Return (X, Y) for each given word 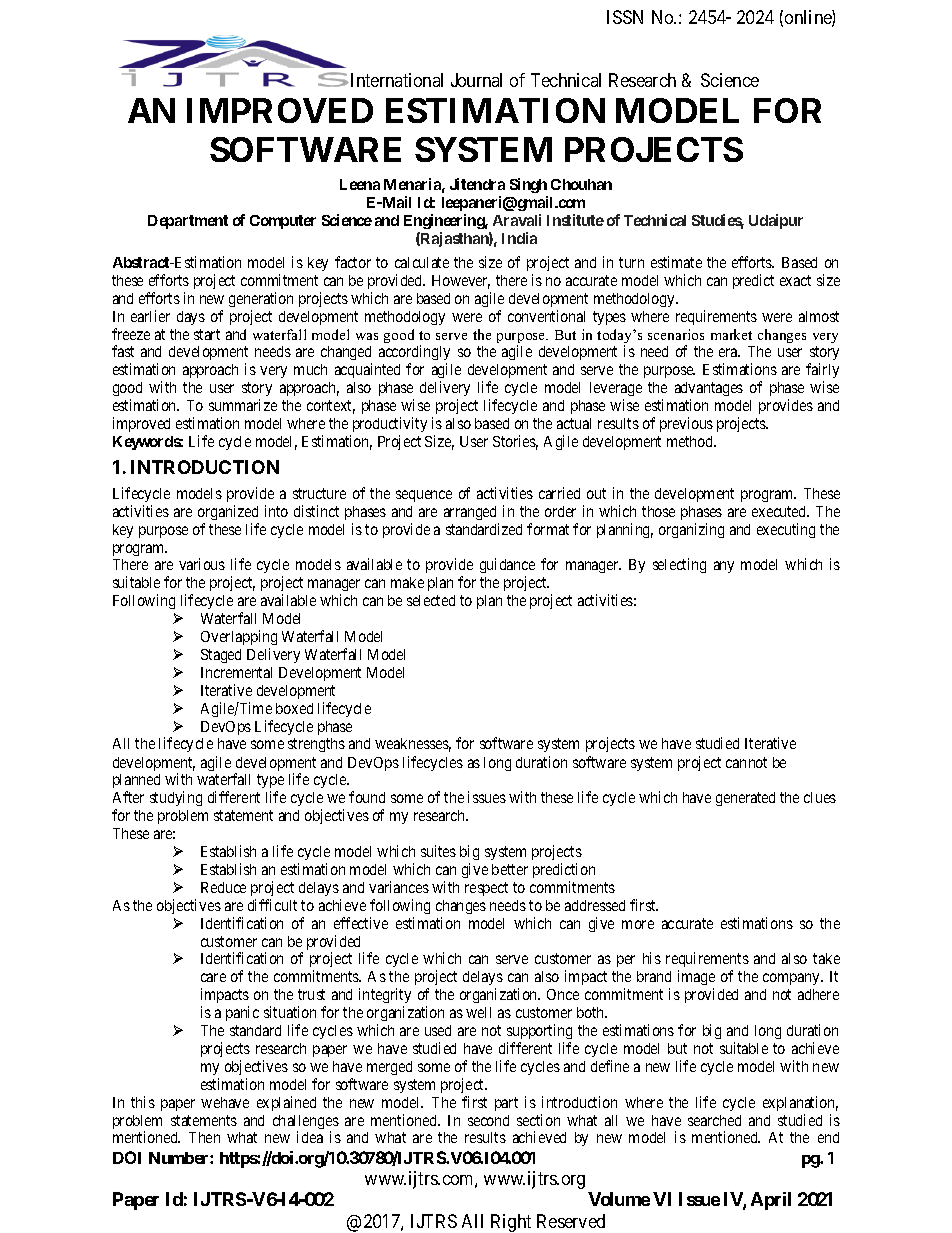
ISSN (625, 17)
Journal (476, 80)
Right (511, 1223)
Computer (283, 222)
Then (204, 1137)
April (771, 1201)
